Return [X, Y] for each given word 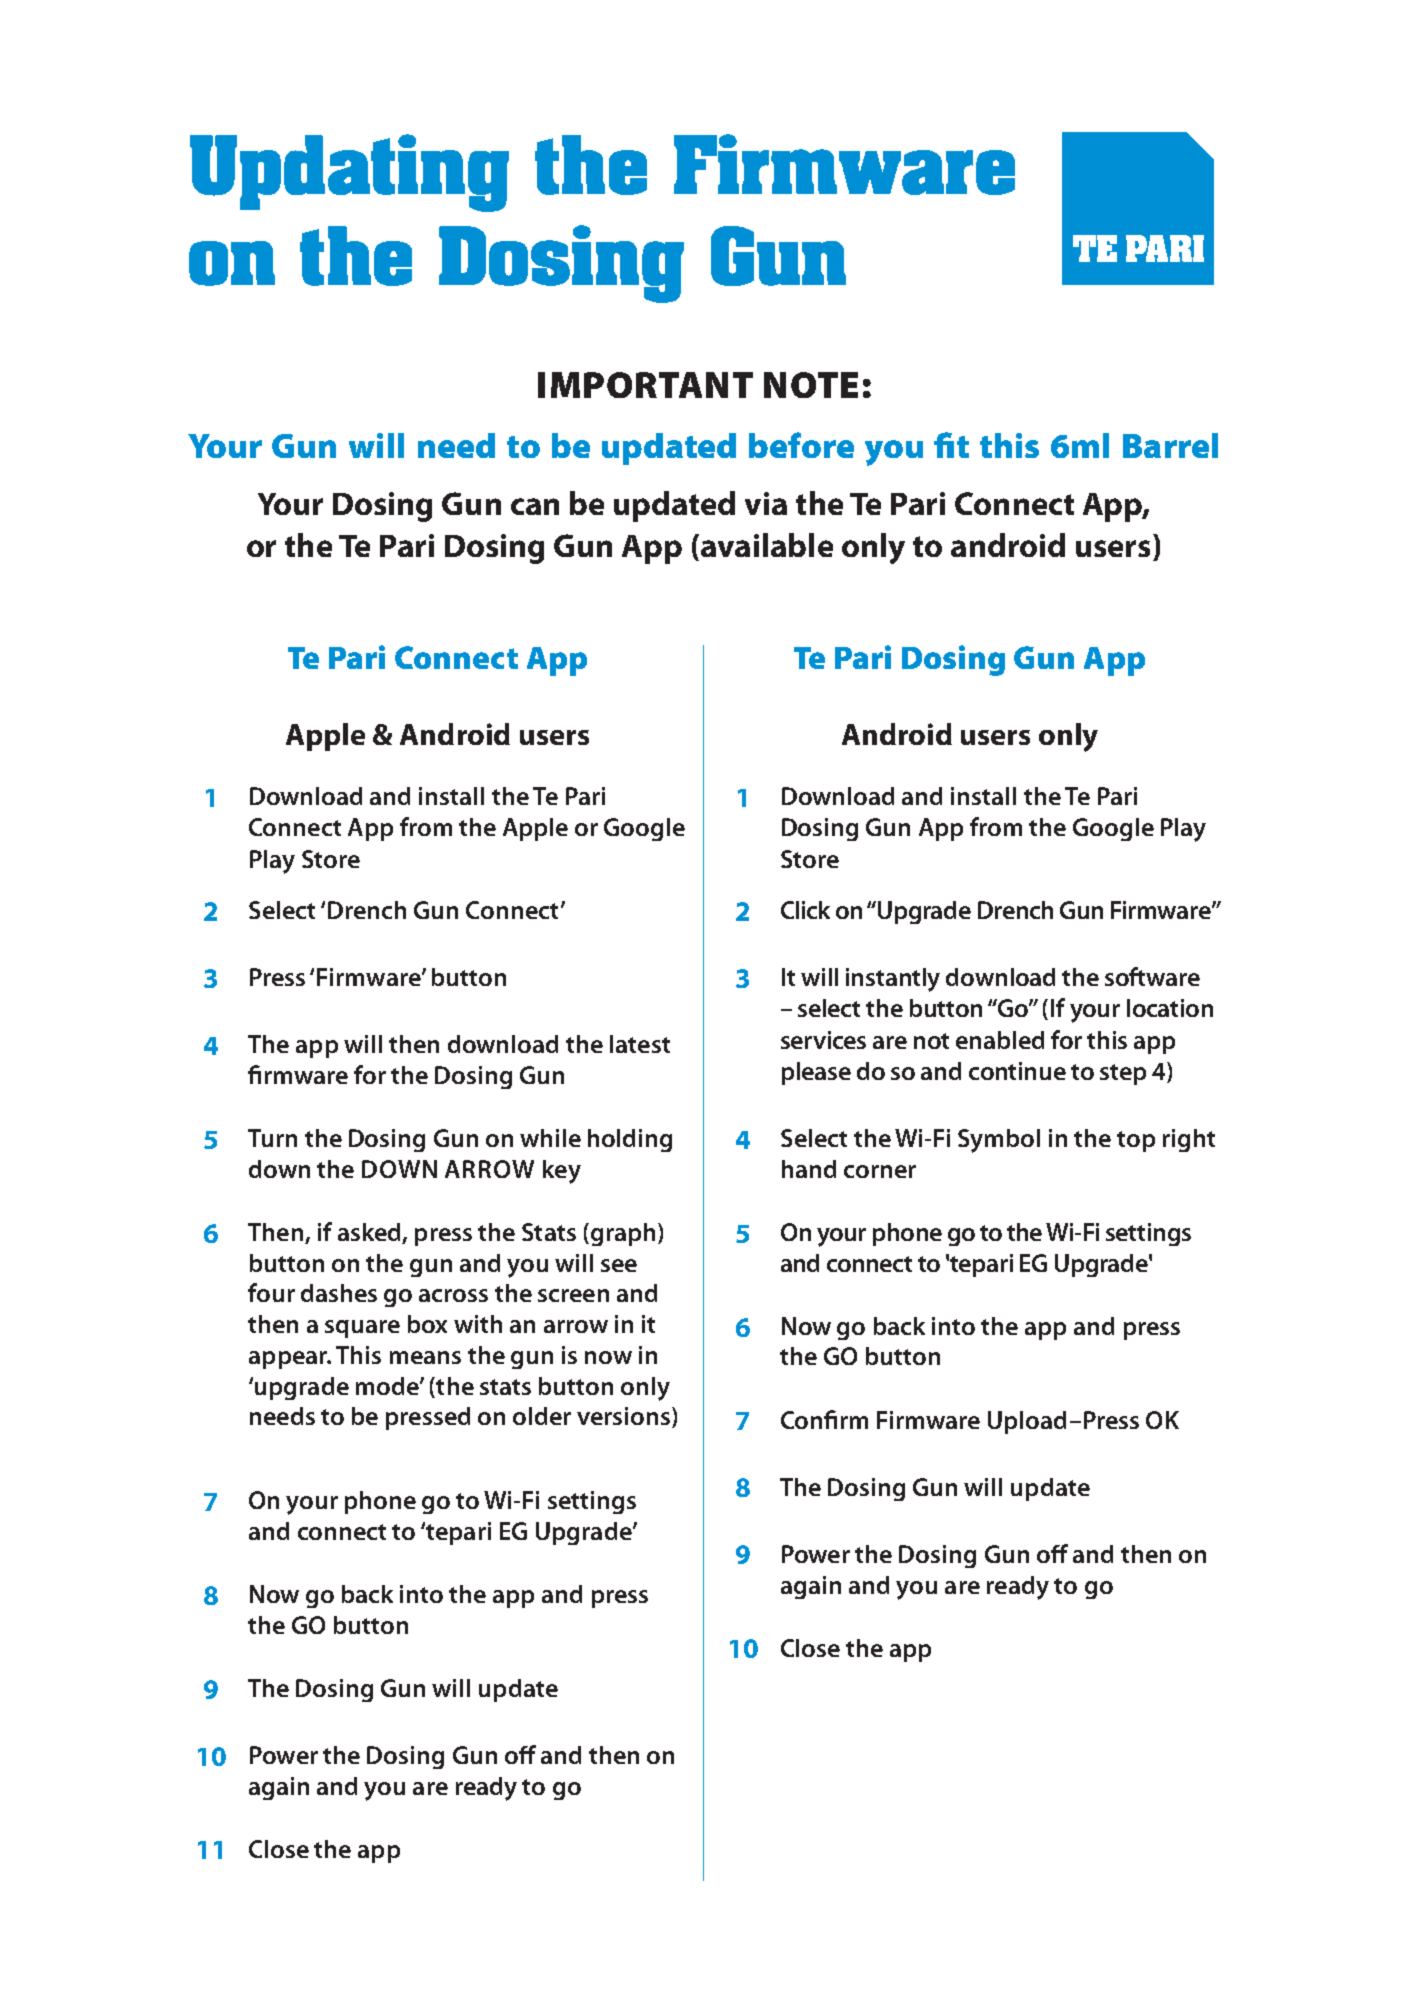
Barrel [1170, 445]
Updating [349, 173]
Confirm [824, 1419]
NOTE [811, 385]
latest [640, 1044]
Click [805, 910]
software [1152, 976]
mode [388, 1386]
